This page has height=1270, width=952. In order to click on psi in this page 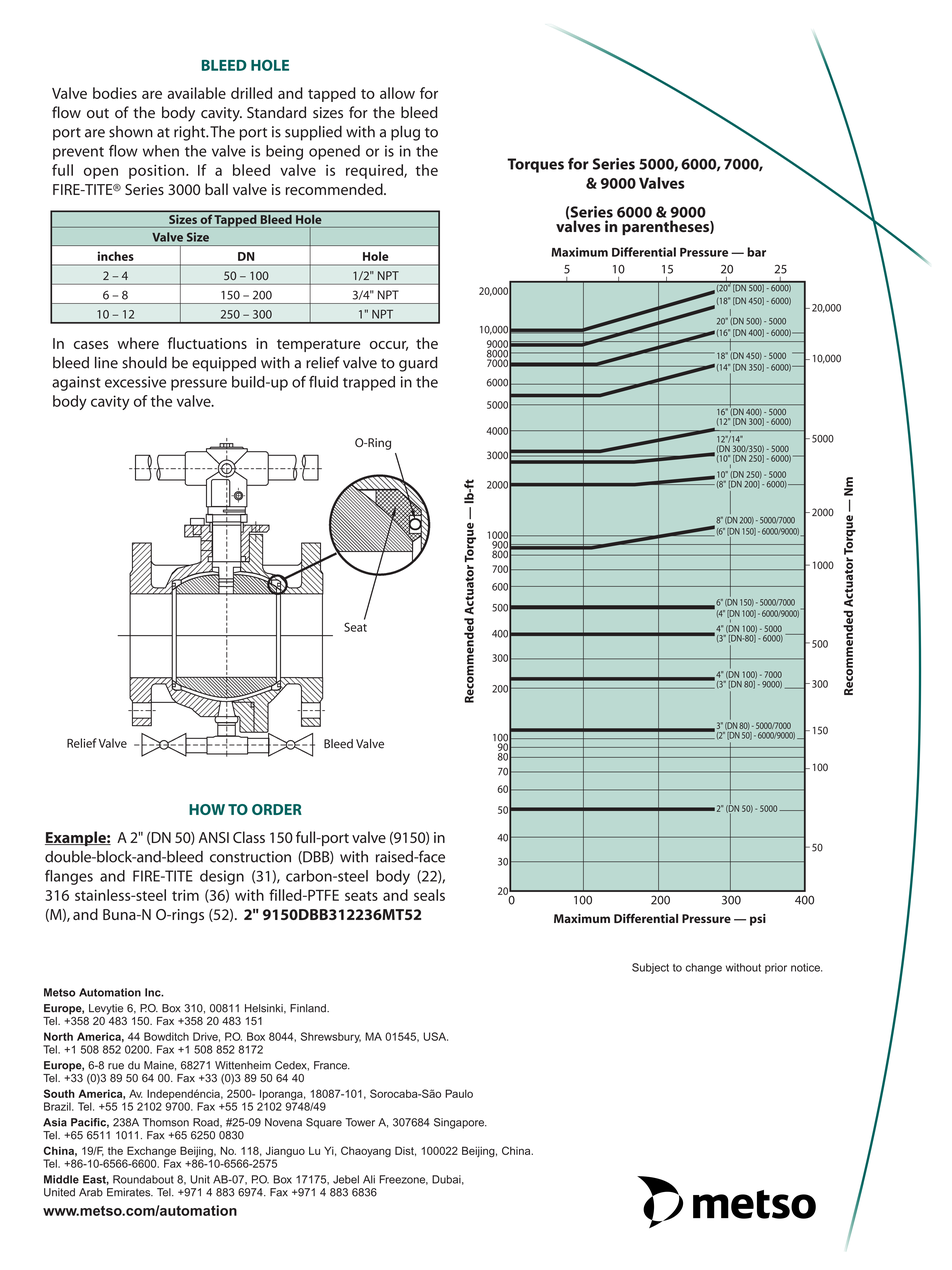, I will do `click(758, 920)`.
